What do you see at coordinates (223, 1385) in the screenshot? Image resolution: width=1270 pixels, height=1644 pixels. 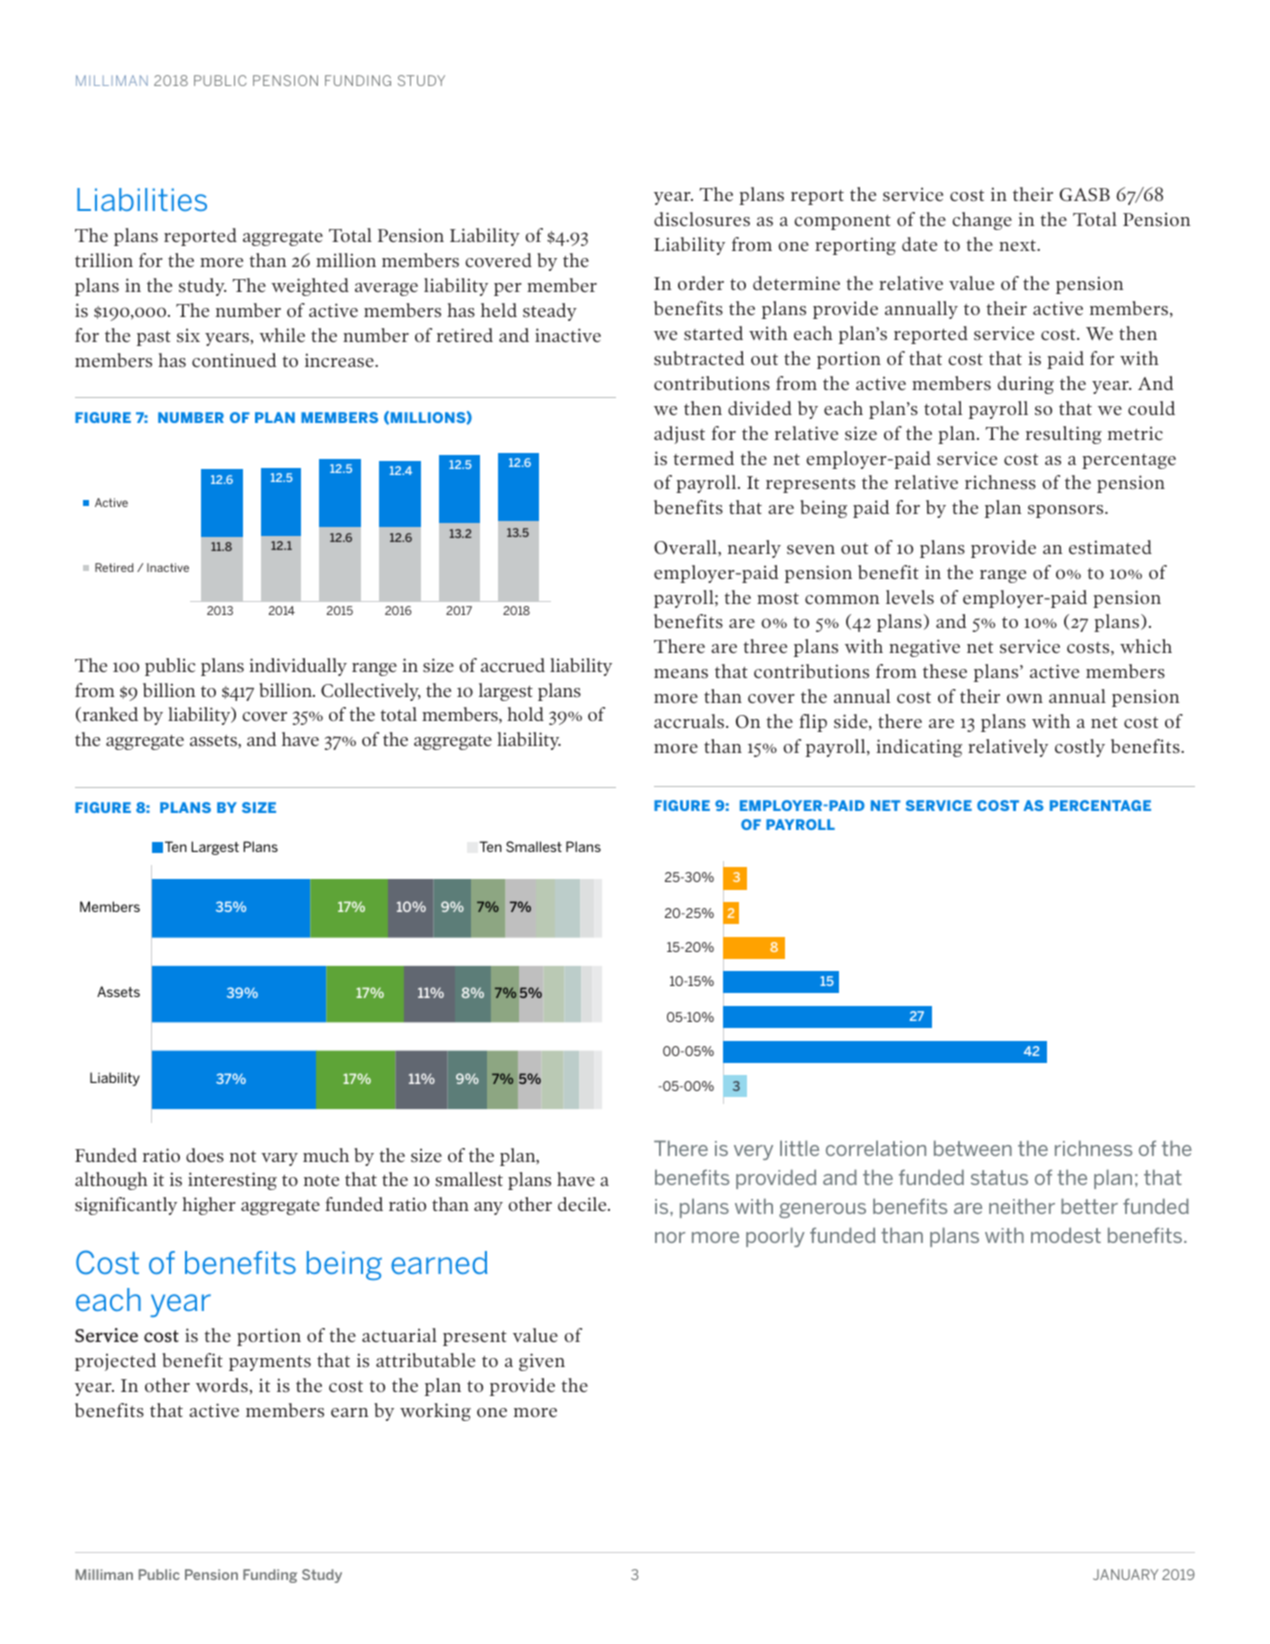 I see `words` at bounding box center [223, 1385].
